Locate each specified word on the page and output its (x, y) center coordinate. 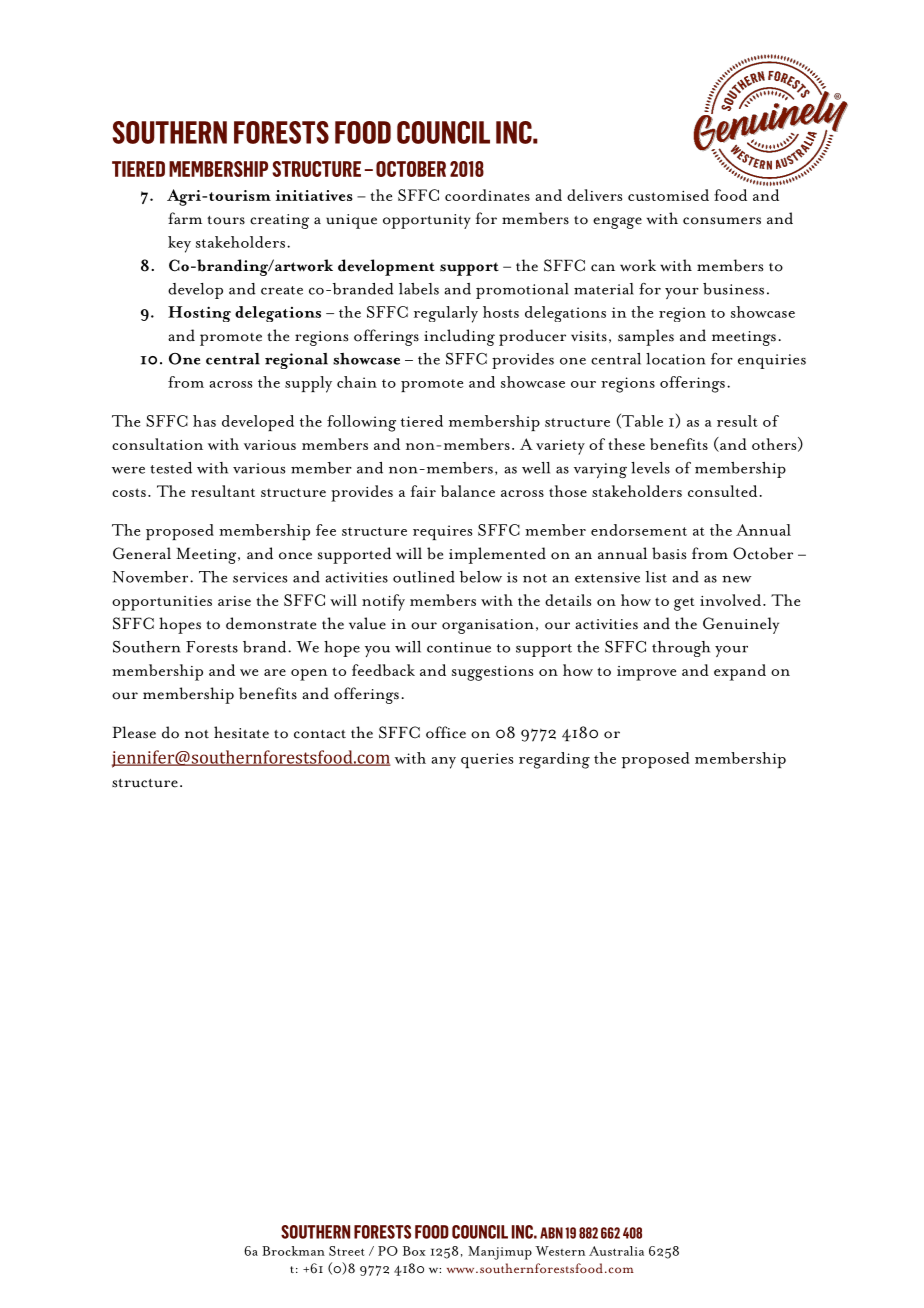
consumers (722, 221)
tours (226, 220)
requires (442, 532)
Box (414, 1251)
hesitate (241, 732)
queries (487, 760)
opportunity (427, 221)
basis (669, 553)
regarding (554, 760)
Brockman (293, 1251)
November (151, 577)
